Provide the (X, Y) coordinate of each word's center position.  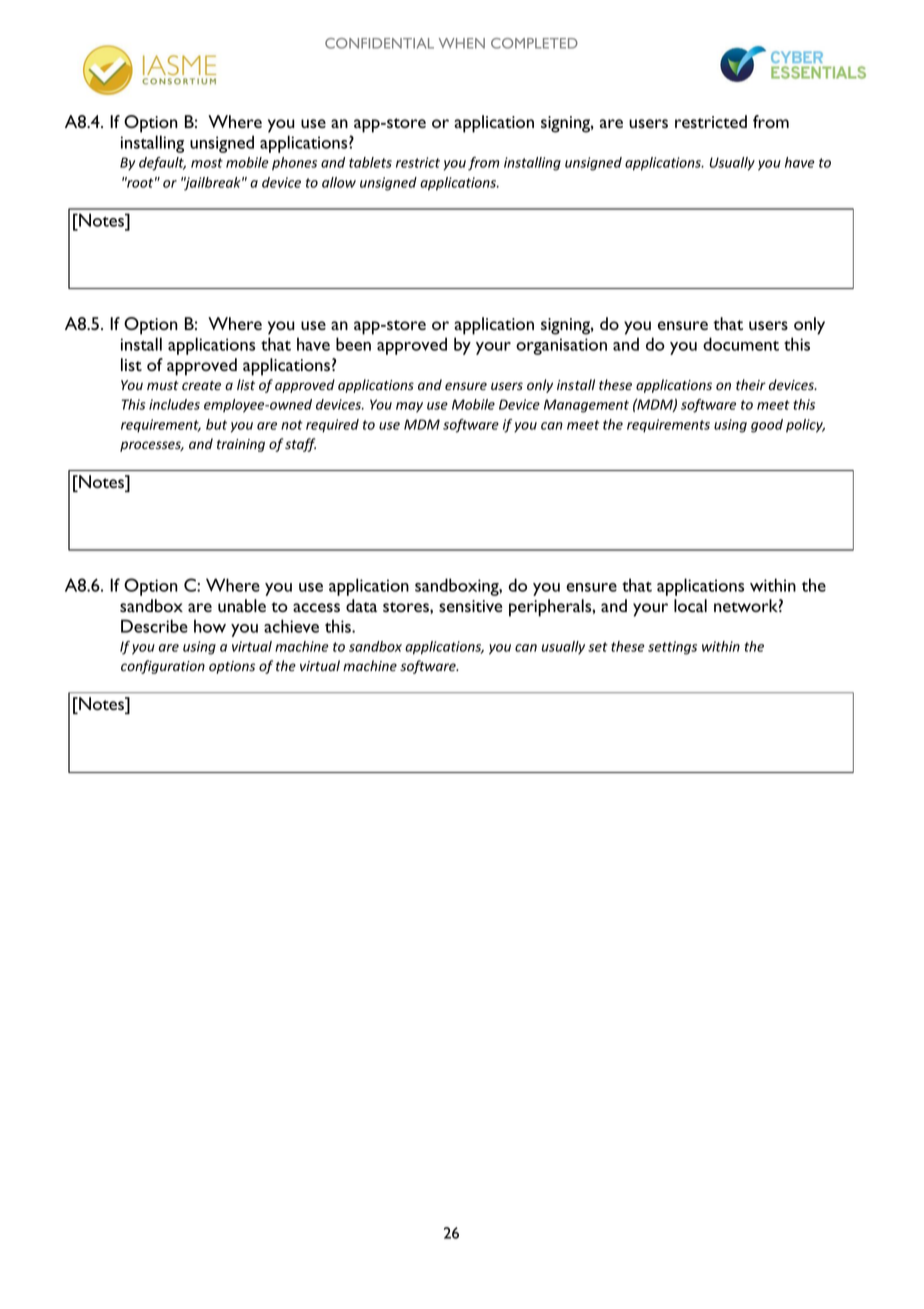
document (741, 344)
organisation (561, 346)
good (767, 426)
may (409, 407)
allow (339, 182)
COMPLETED (534, 43)
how (210, 626)
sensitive (470, 606)
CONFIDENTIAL (379, 43)
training (241, 445)
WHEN (462, 43)
